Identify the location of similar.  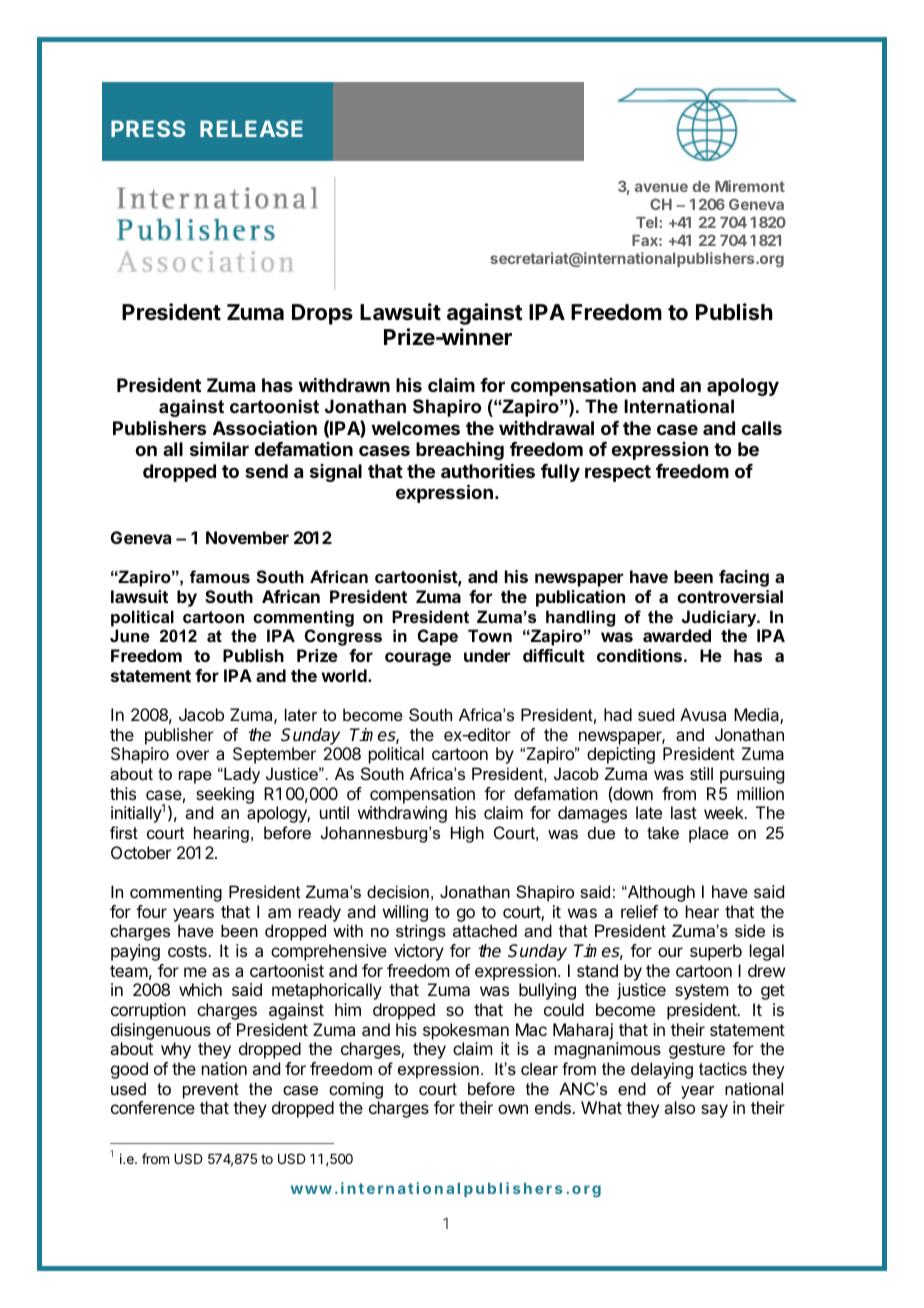
(219, 448).
